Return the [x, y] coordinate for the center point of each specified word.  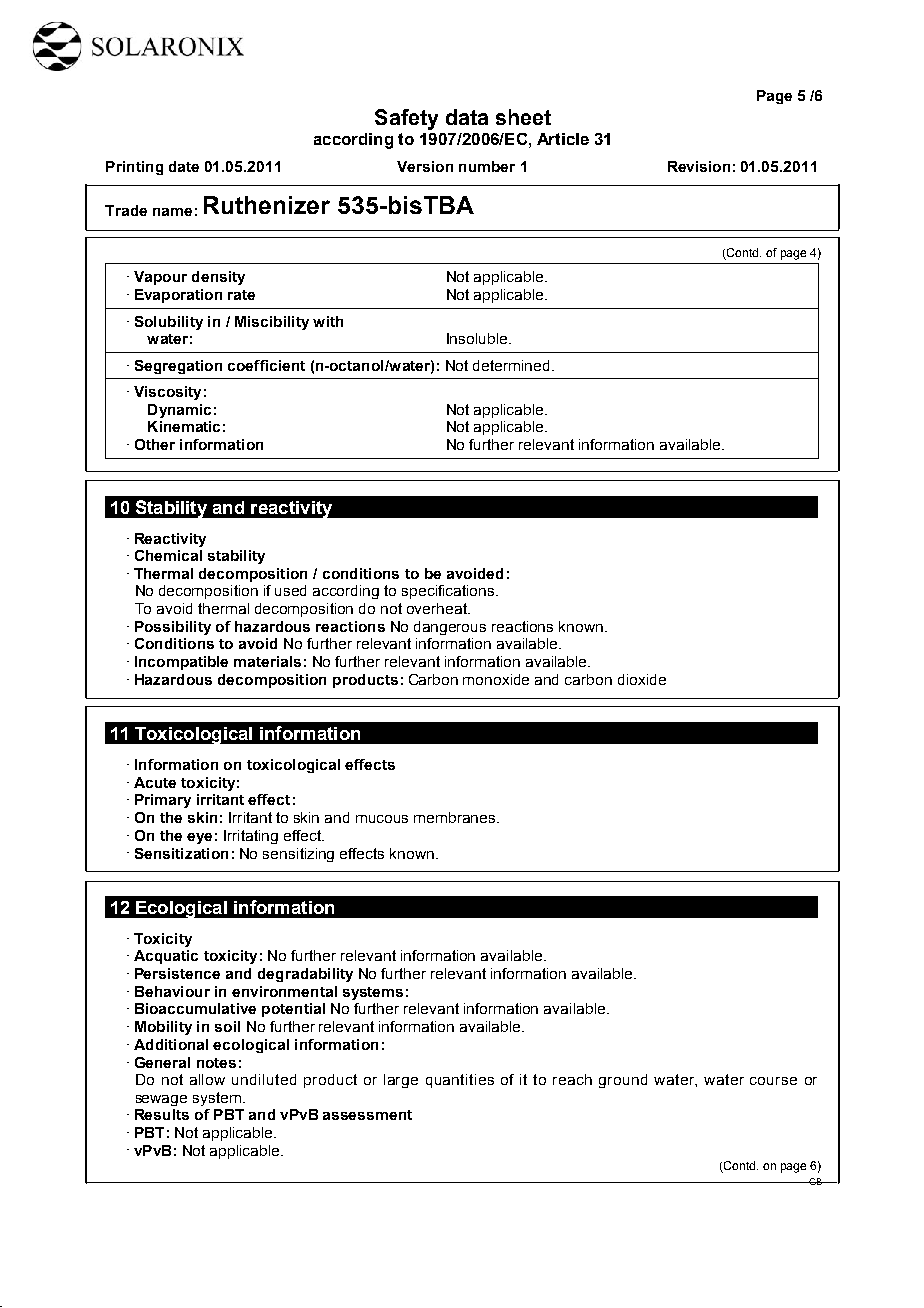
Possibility [173, 628]
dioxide [642, 679]
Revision [699, 166]
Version [425, 166]
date [184, 166]
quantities [460, 1081]
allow [207, 1079]
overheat [438, 608]
